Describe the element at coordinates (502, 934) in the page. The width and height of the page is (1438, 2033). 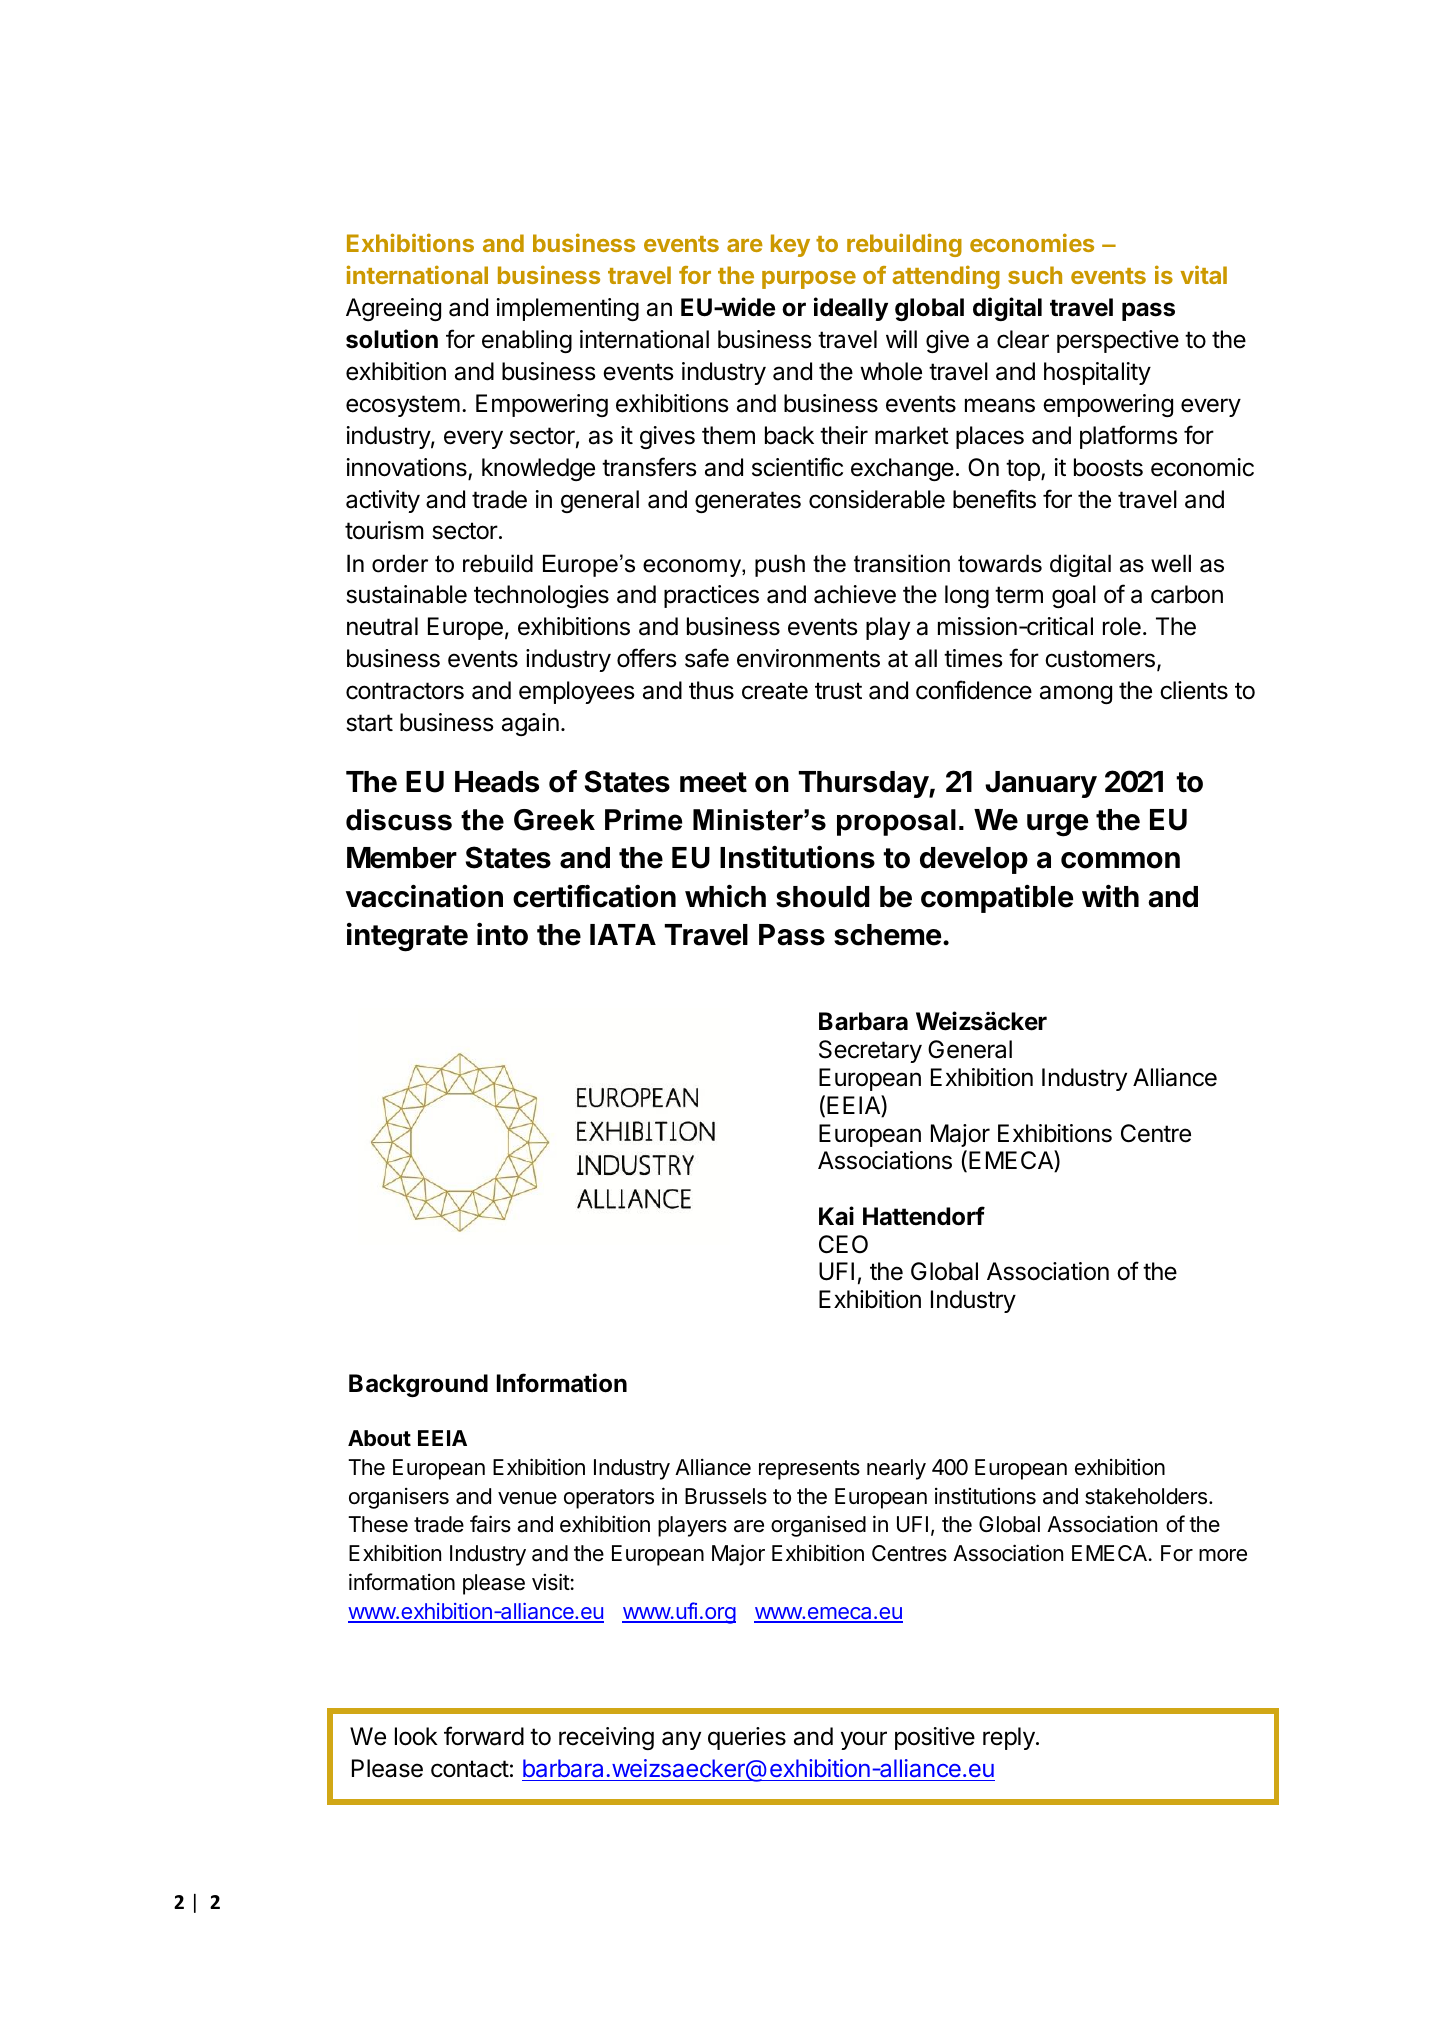
I see `into` at that location.
